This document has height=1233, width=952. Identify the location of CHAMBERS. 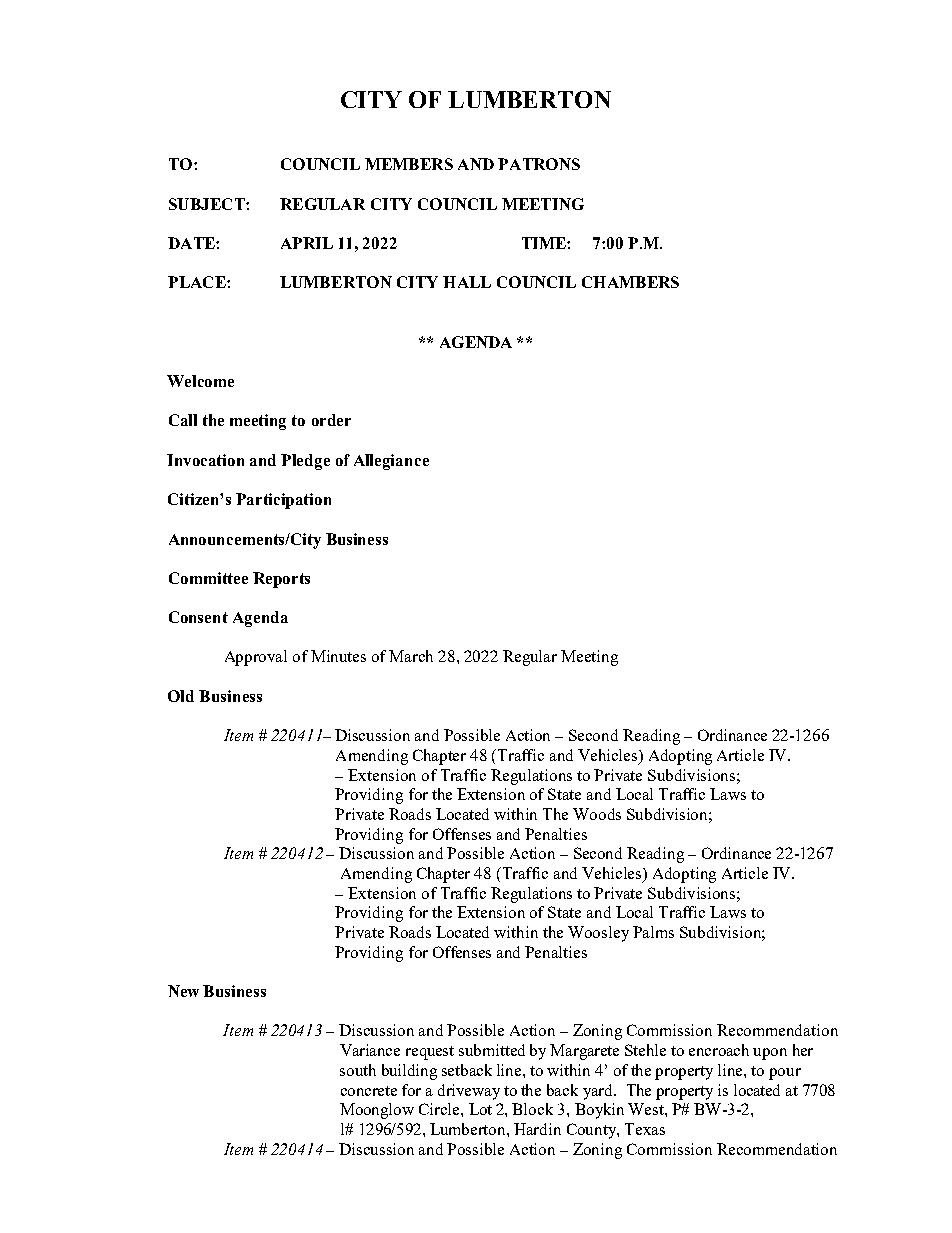
(630, 282).
